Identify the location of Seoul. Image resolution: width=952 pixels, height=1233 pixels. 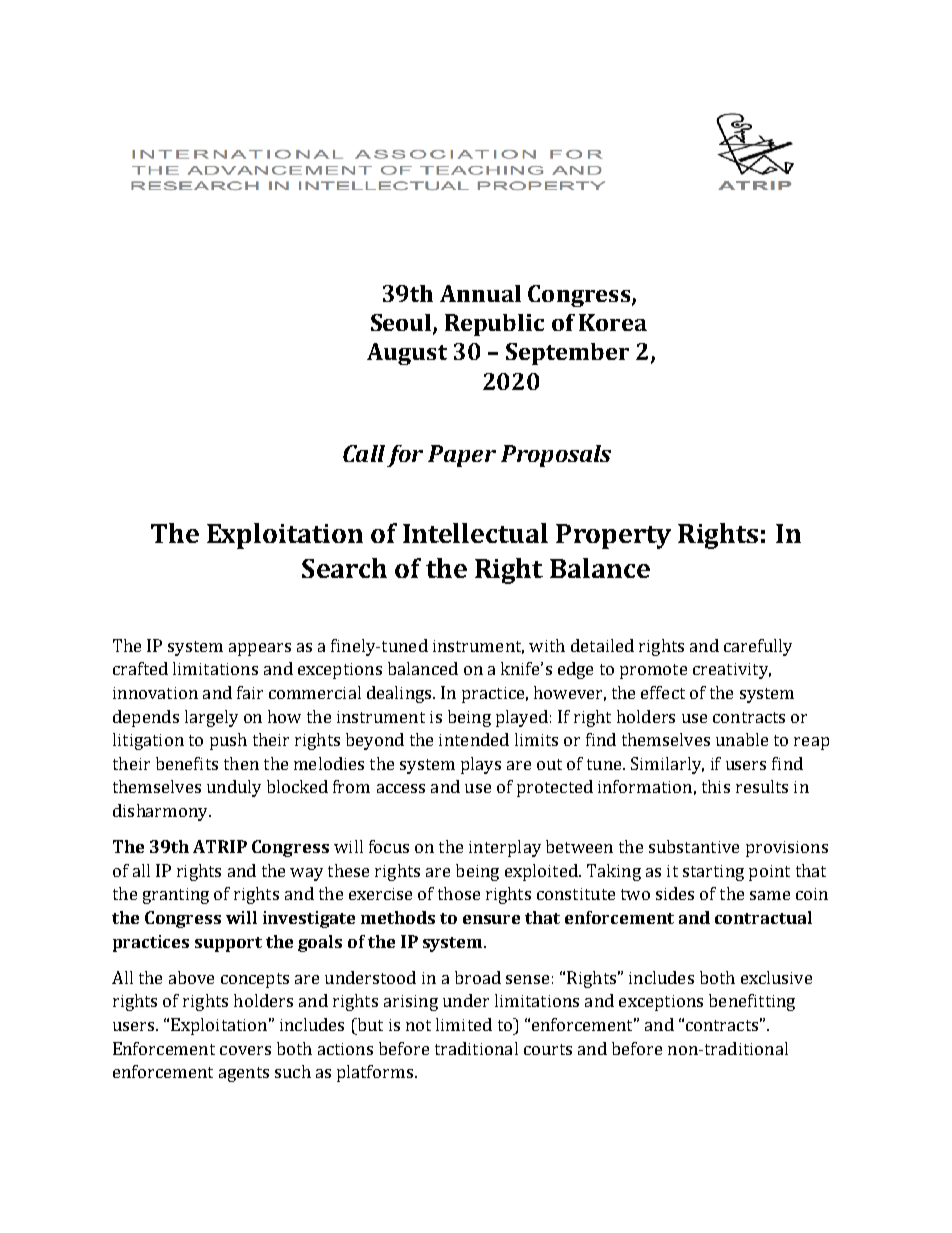
(402, 324).
